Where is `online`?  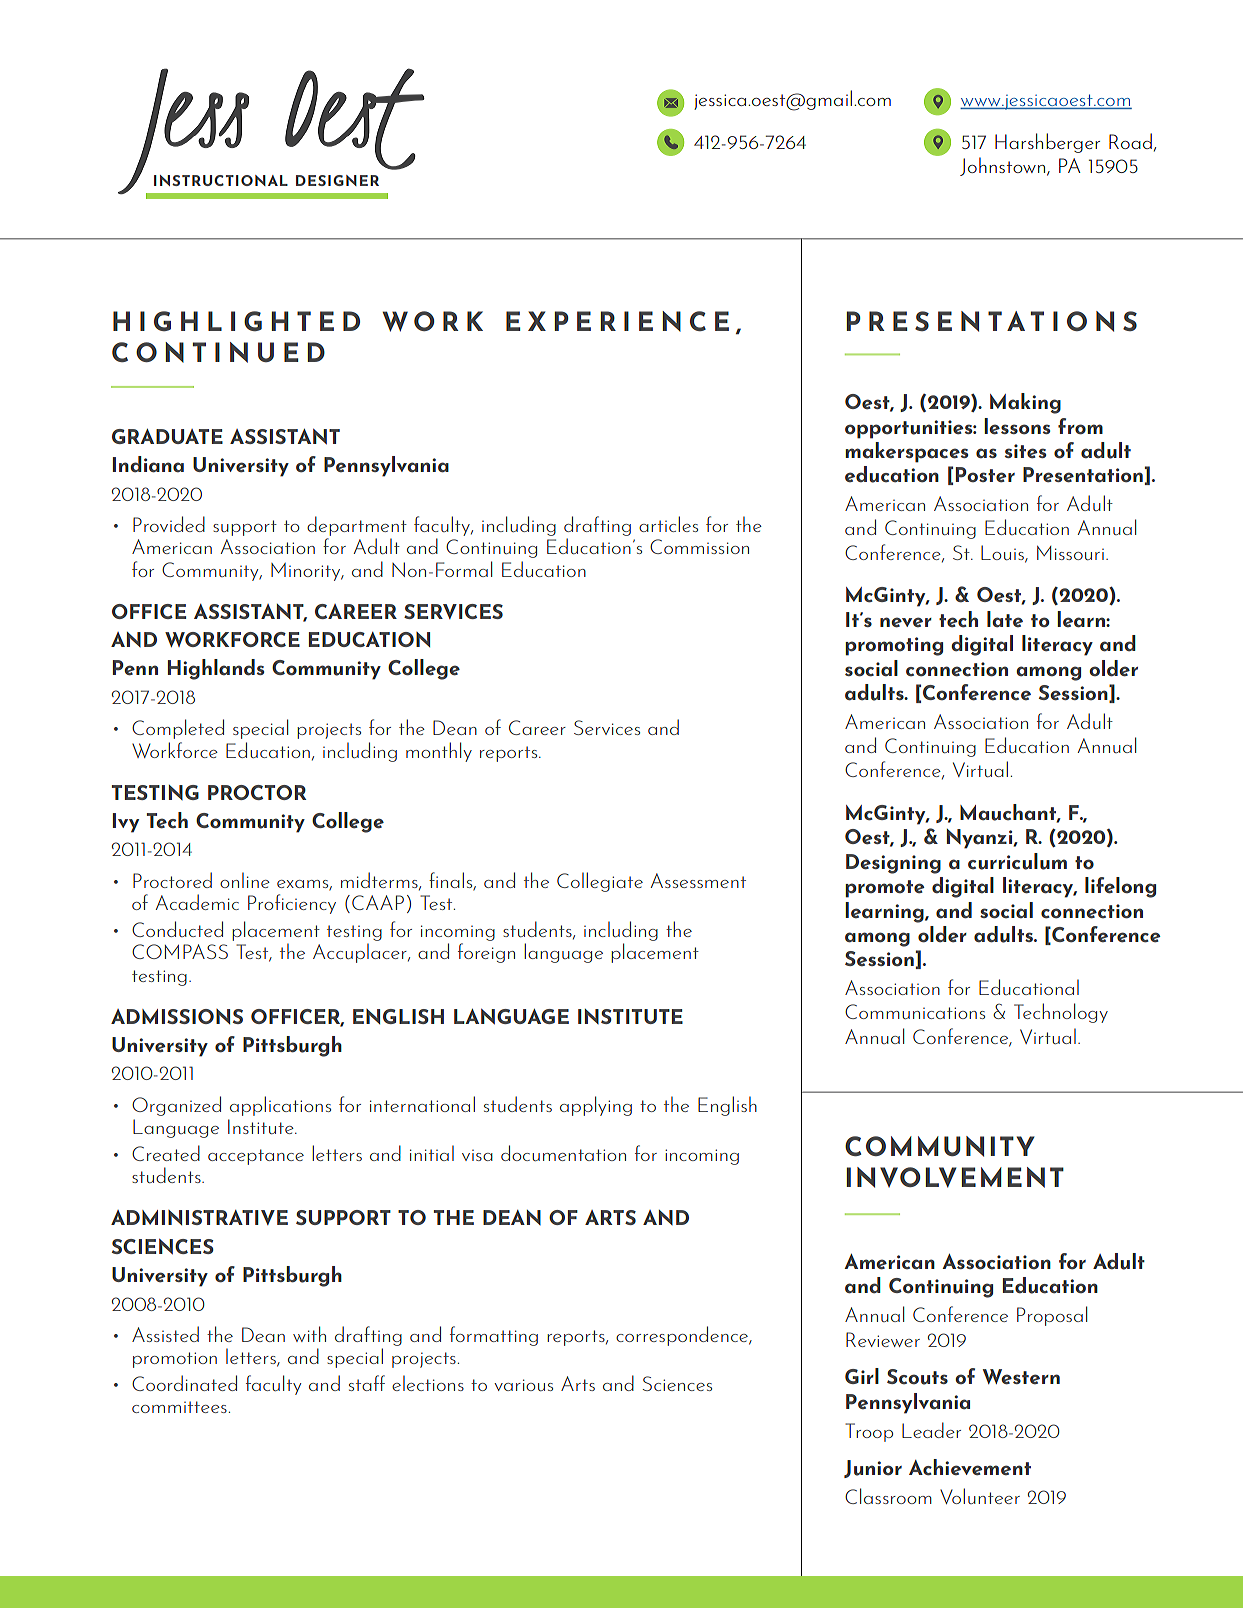
online is located at coordinates (245, 880).
